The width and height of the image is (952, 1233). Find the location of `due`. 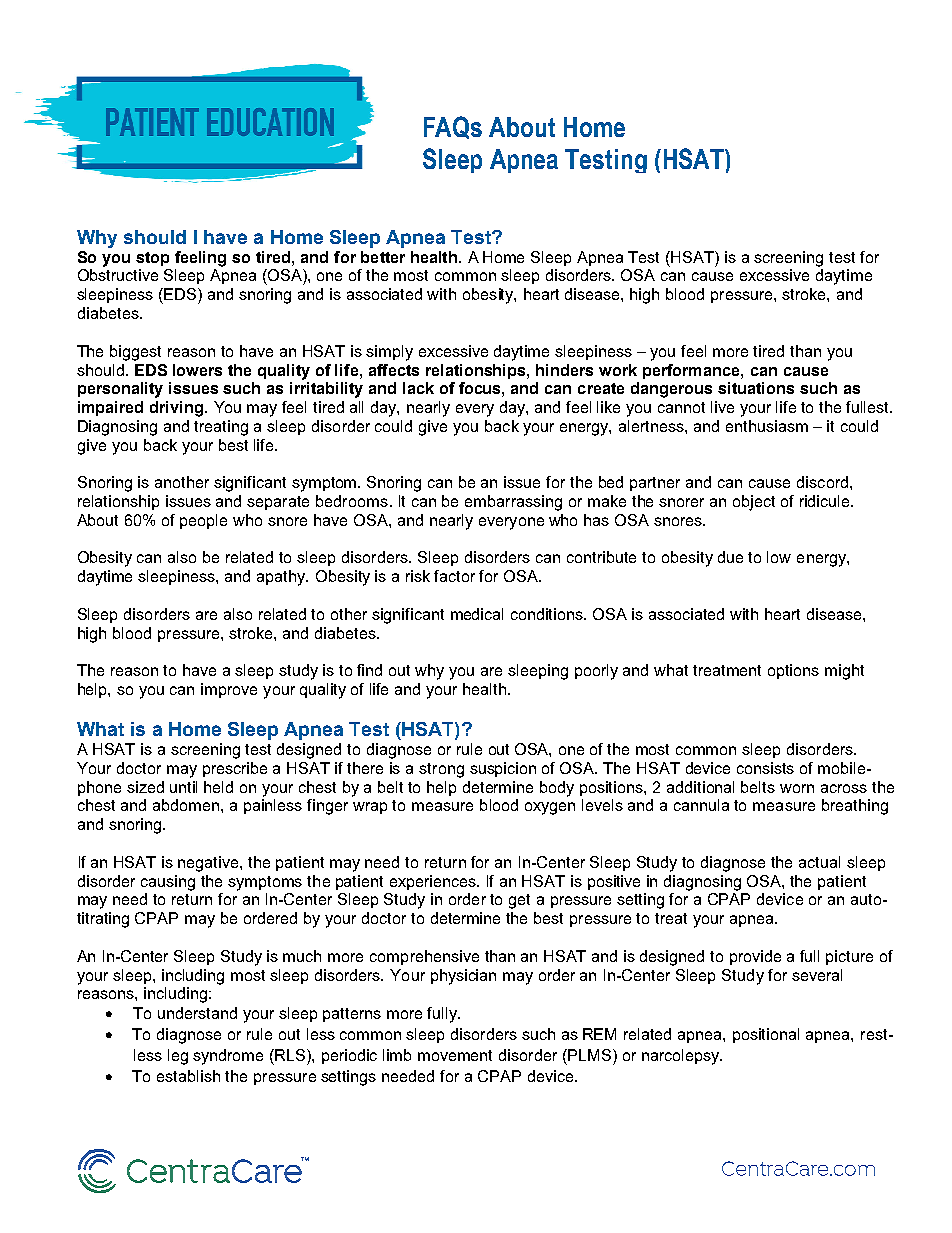

due is located at coordinates (730, 557).
